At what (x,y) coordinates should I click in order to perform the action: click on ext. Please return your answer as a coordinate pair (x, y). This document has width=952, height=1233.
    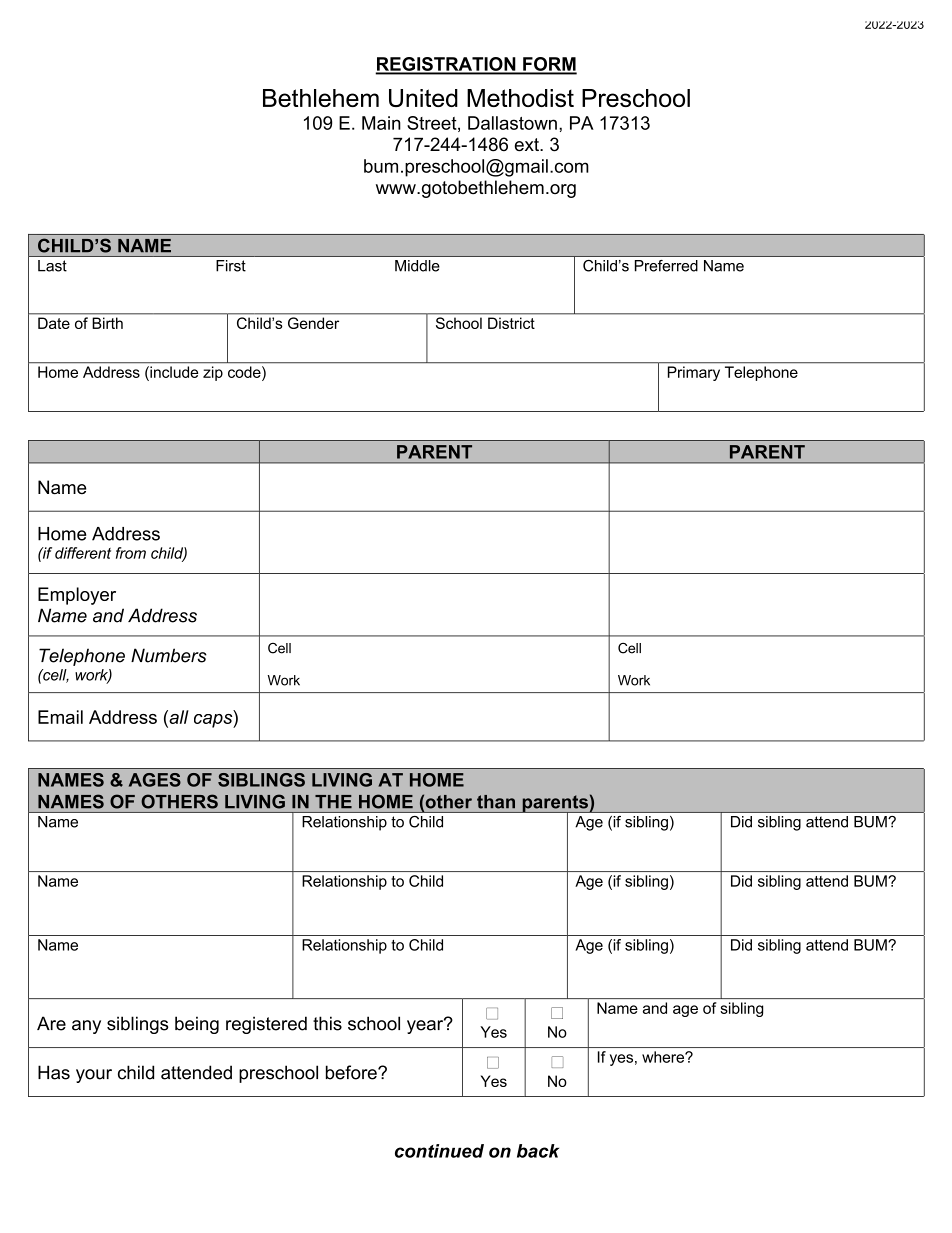
    Looking at the image, I should click on (528, 145).
